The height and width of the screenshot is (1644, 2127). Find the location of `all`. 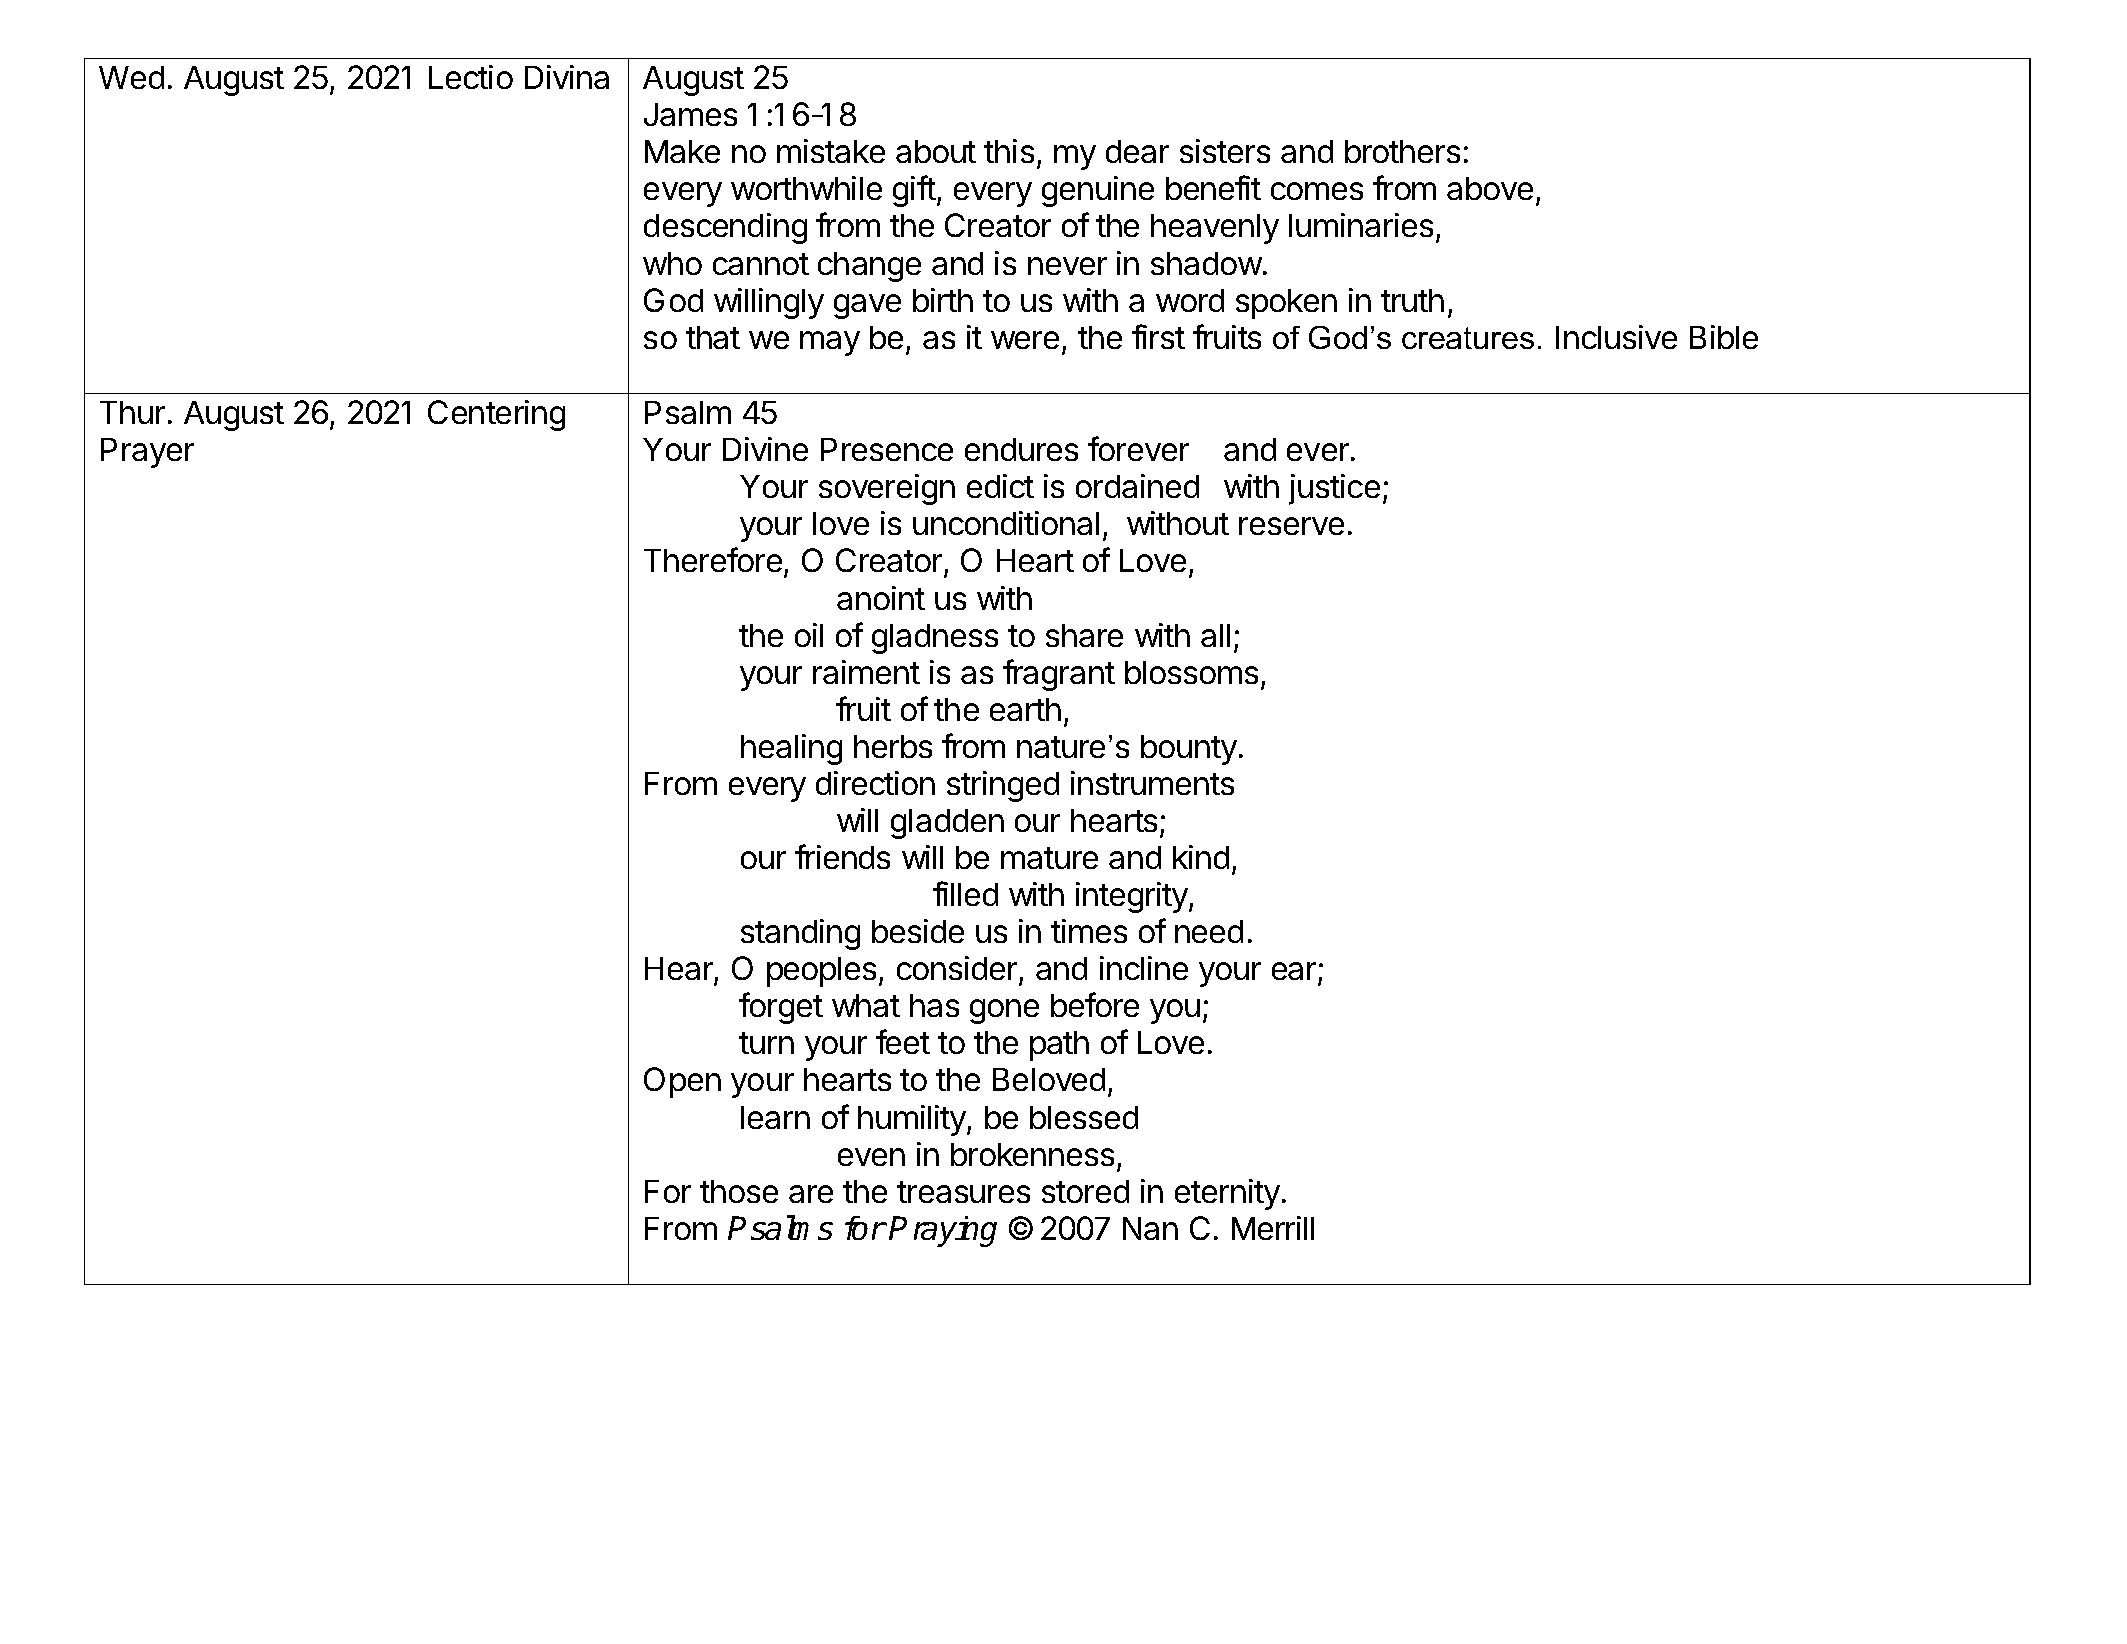

all is located at coordinates (1215, 635).
